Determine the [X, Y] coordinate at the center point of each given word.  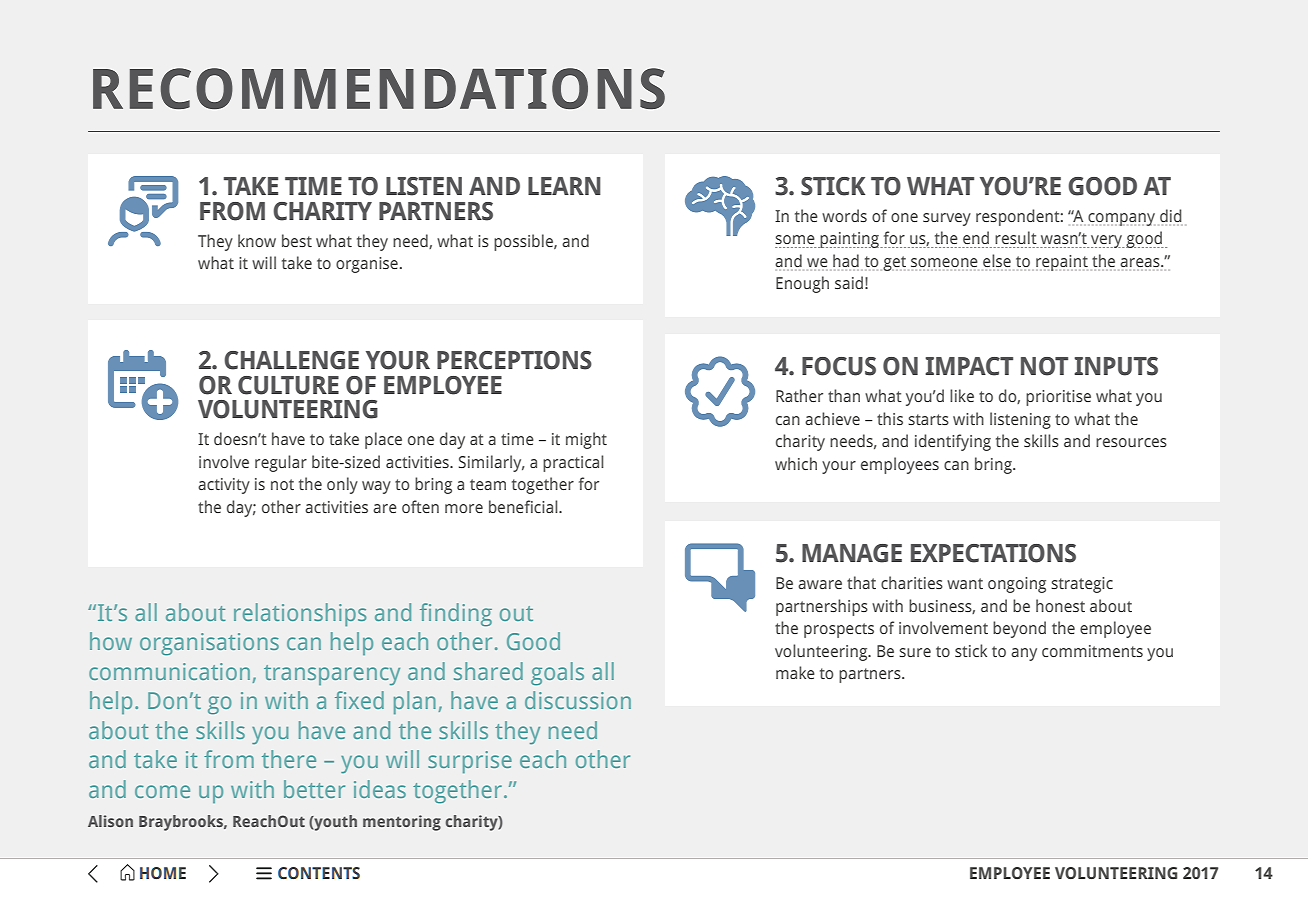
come [162, 791]
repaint [1062, 263]
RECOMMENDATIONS [379, 88]
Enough [802, 284]
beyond [1019, 629]
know [257, 240]
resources [1131, 442]
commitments [1092, 651]
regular [281, 463]
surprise [470, 762]
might [586, 440]
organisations [209, 644]
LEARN [564, 186]
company [1121, 219]
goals [557, 673]
